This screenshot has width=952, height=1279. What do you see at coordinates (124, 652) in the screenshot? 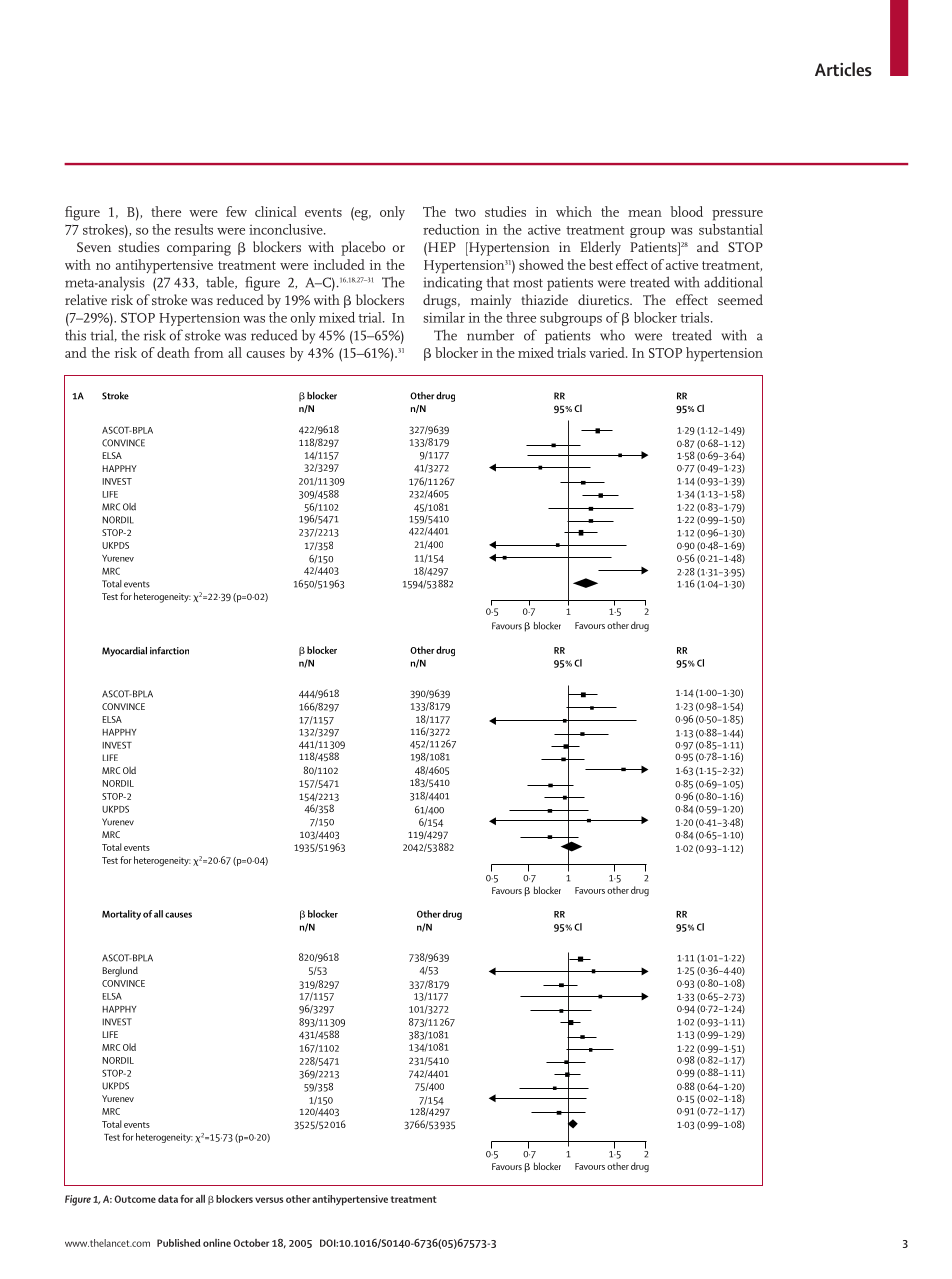
I see `Myocardial` at bounding box center [124, 652].
